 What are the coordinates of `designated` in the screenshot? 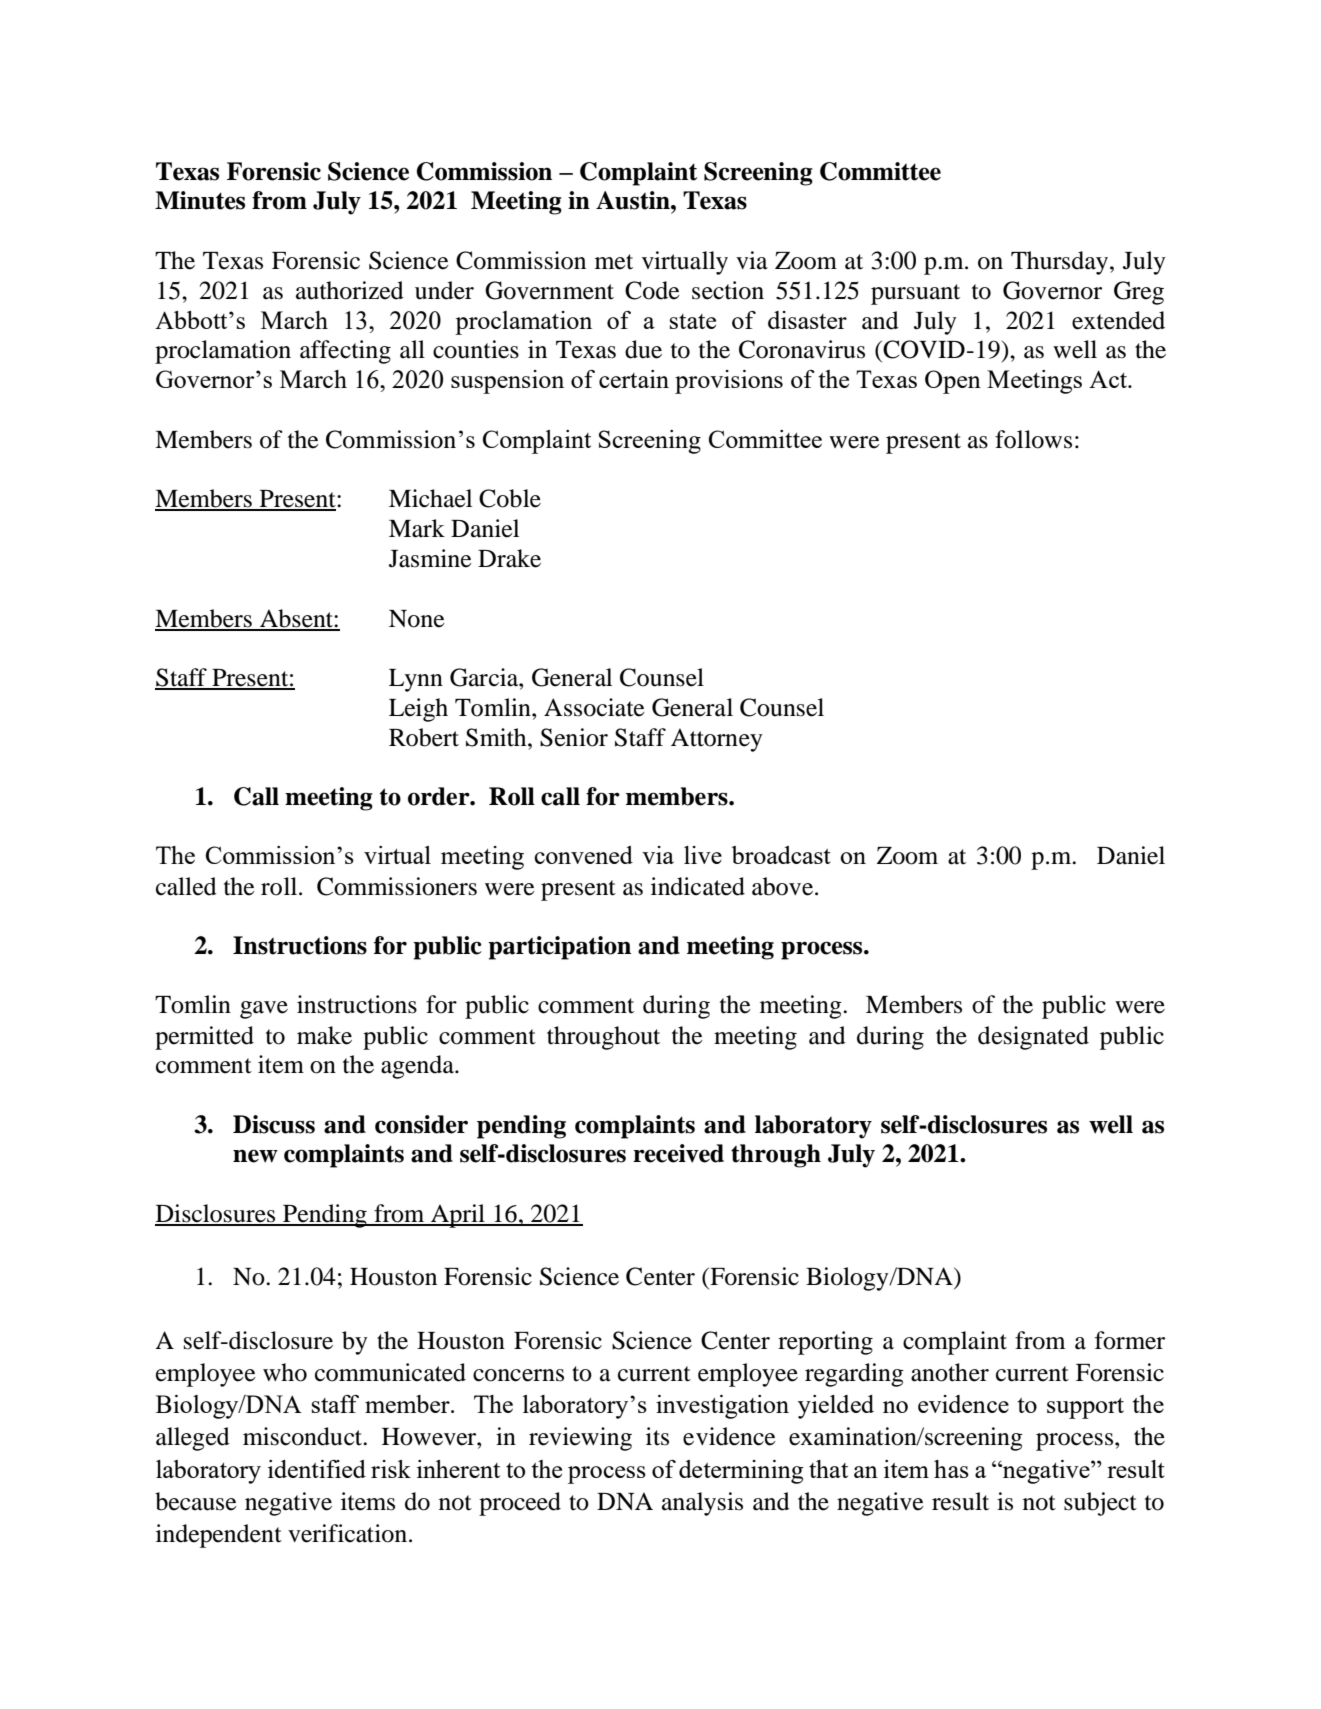 It's located at (1033, 1038).
